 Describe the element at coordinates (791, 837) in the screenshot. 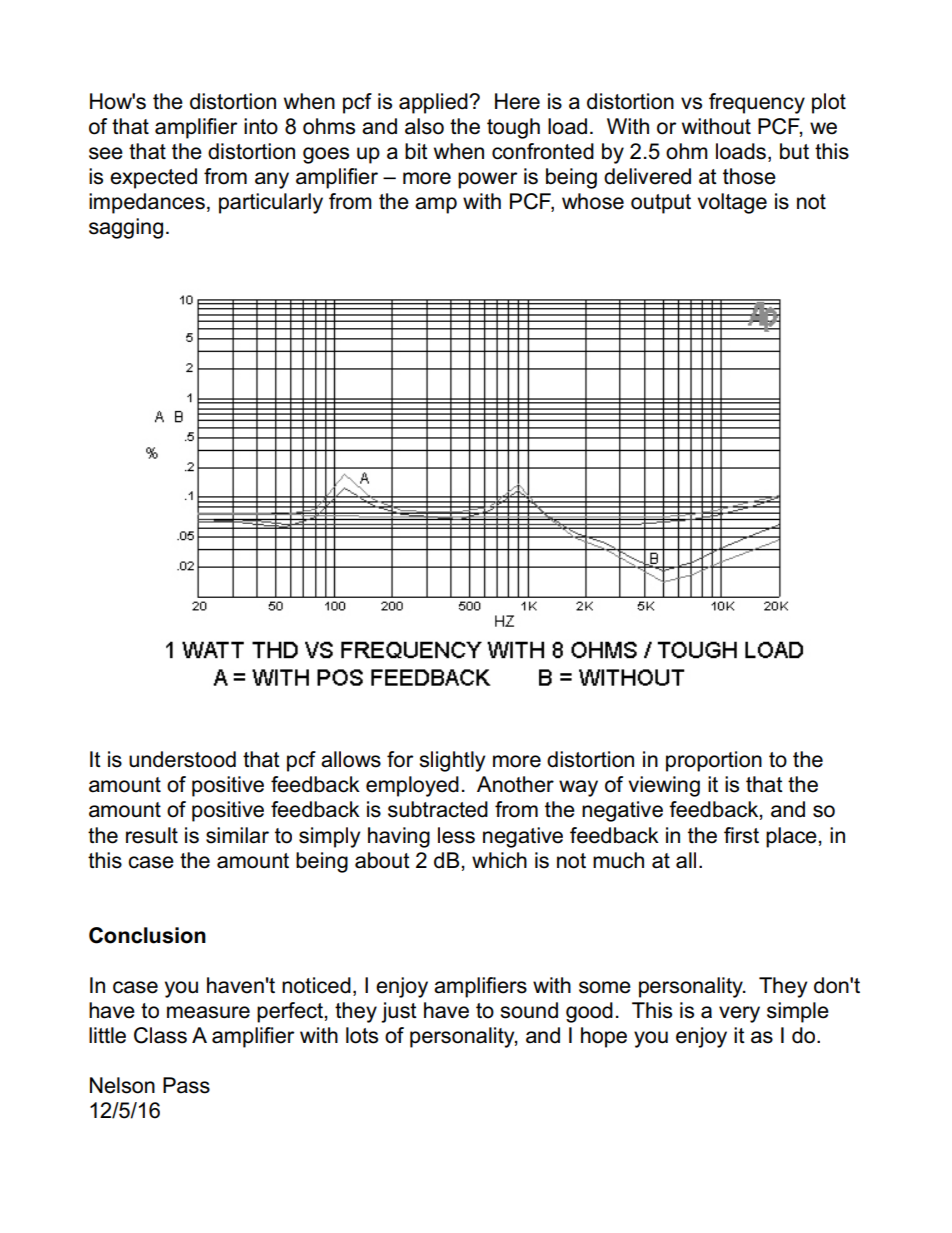

I see `place` at that location.
